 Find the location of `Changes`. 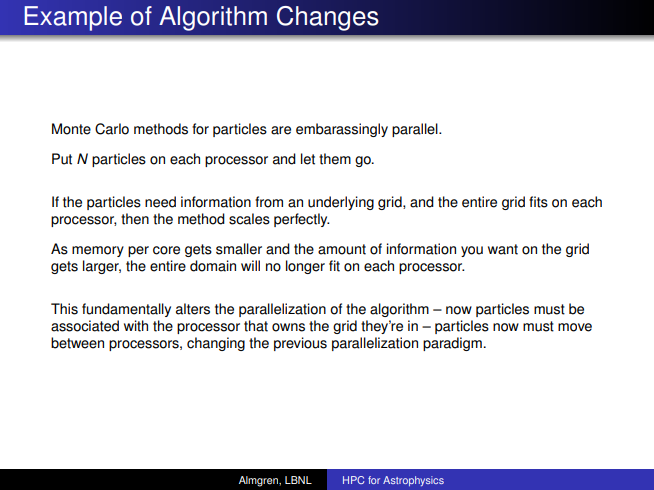

Changes is located at coordinates (328, 18).
